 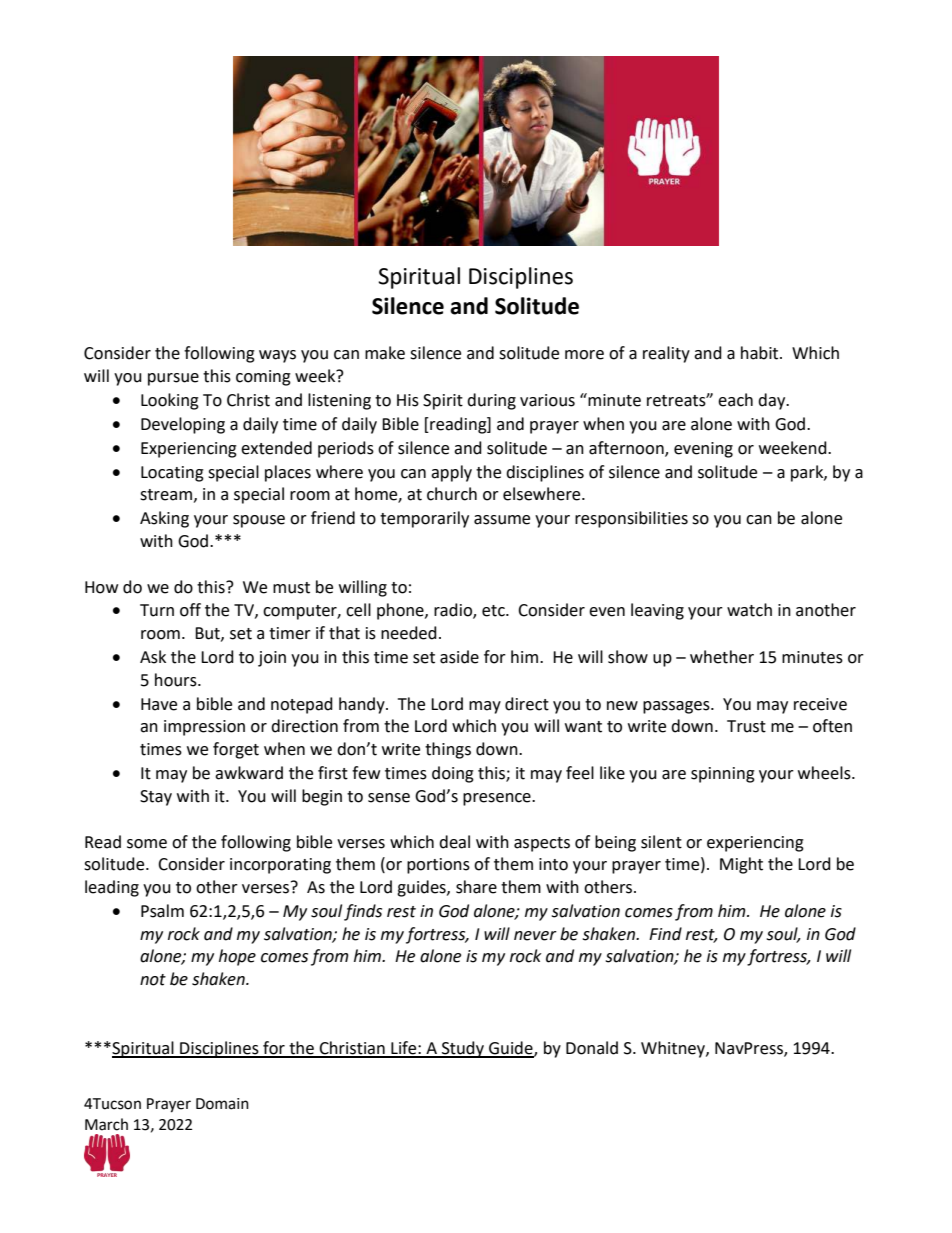 What do you see at coordinates (735, 400) in the screenshot?
I see `each` at bounding box center [735, 400].
